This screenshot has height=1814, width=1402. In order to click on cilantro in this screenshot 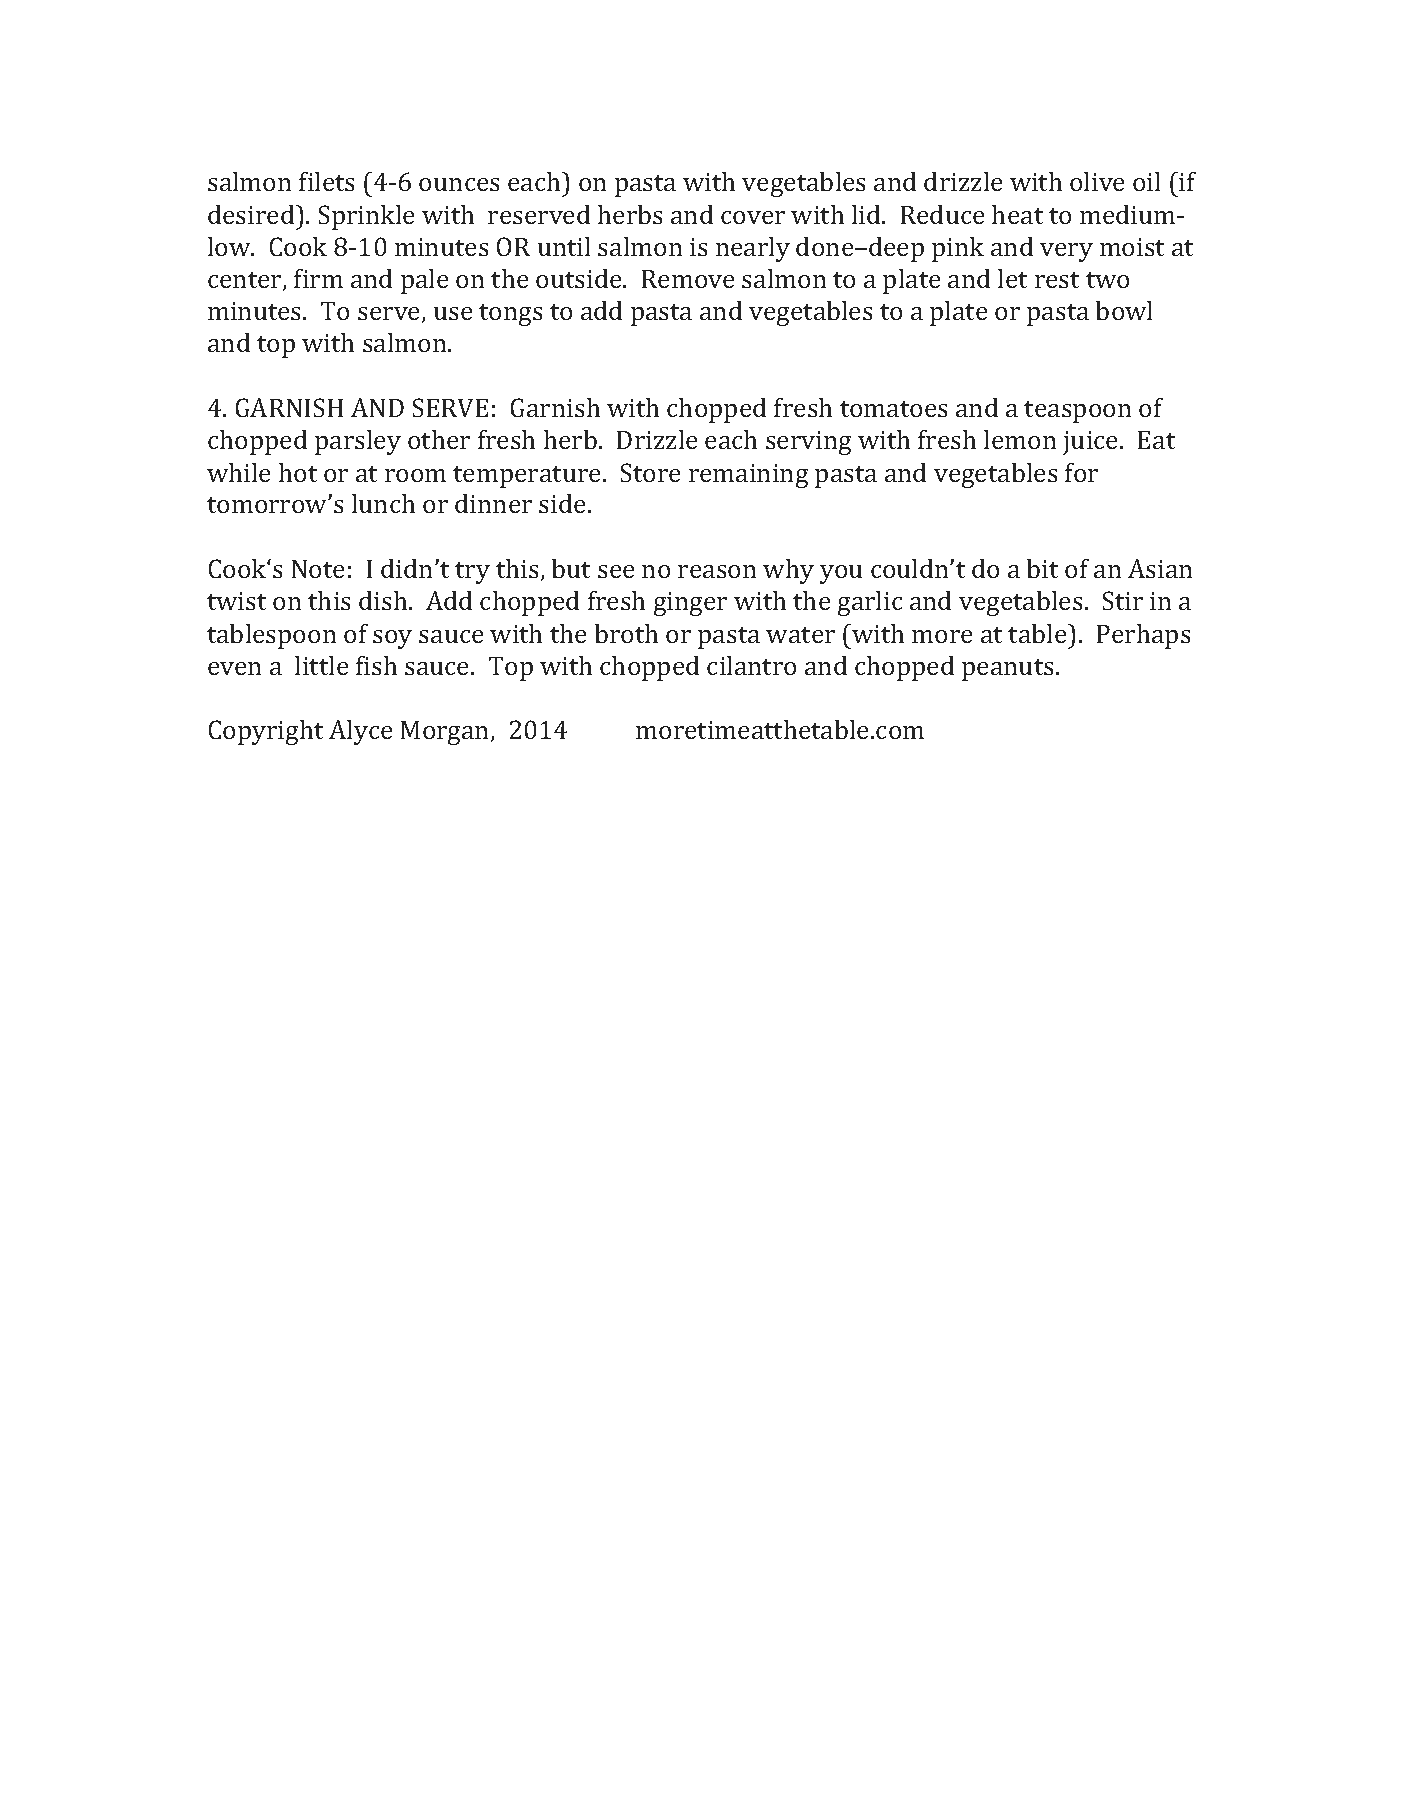, I will do `click(751, 665)`.
